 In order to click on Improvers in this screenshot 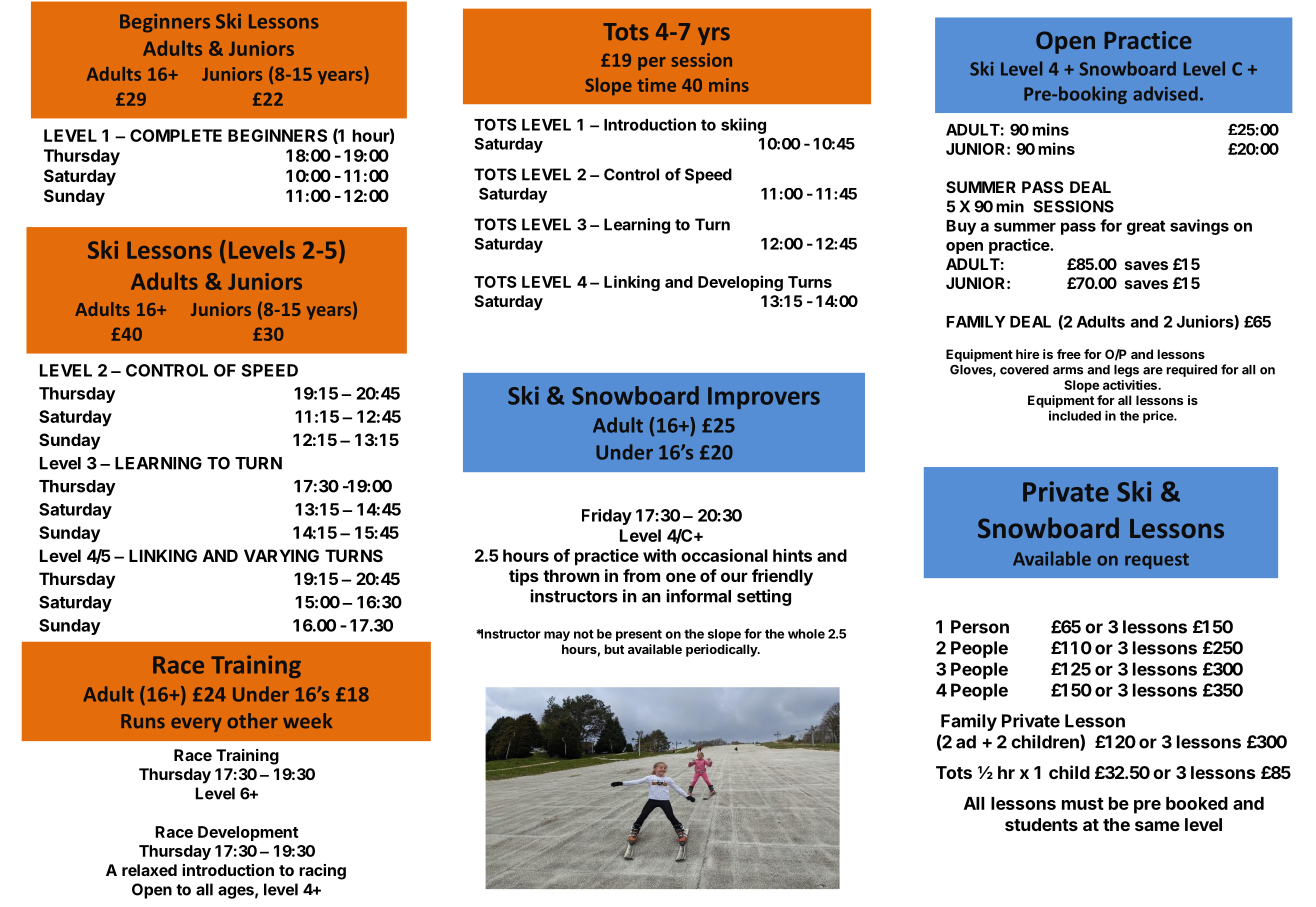, I will do `click(764, 398)`.
